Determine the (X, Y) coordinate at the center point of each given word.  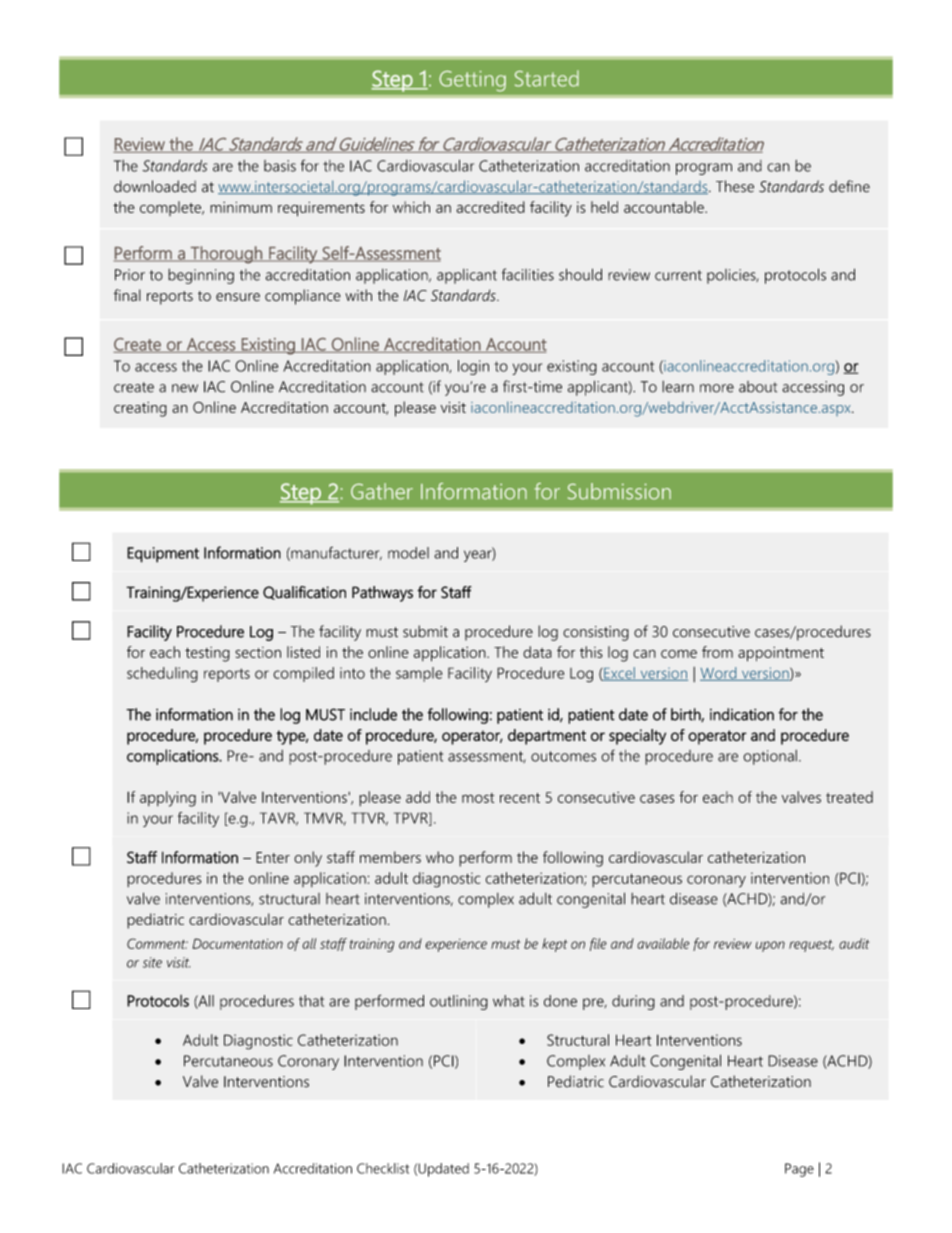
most (478, 798)
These (735, 186)
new (185, 388)
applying (168, 799)
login (473, 367)
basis (280, 166)
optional (770, 757)
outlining (459, 1002)
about (758, 387)
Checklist (383, 1168)
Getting (472, 81)
